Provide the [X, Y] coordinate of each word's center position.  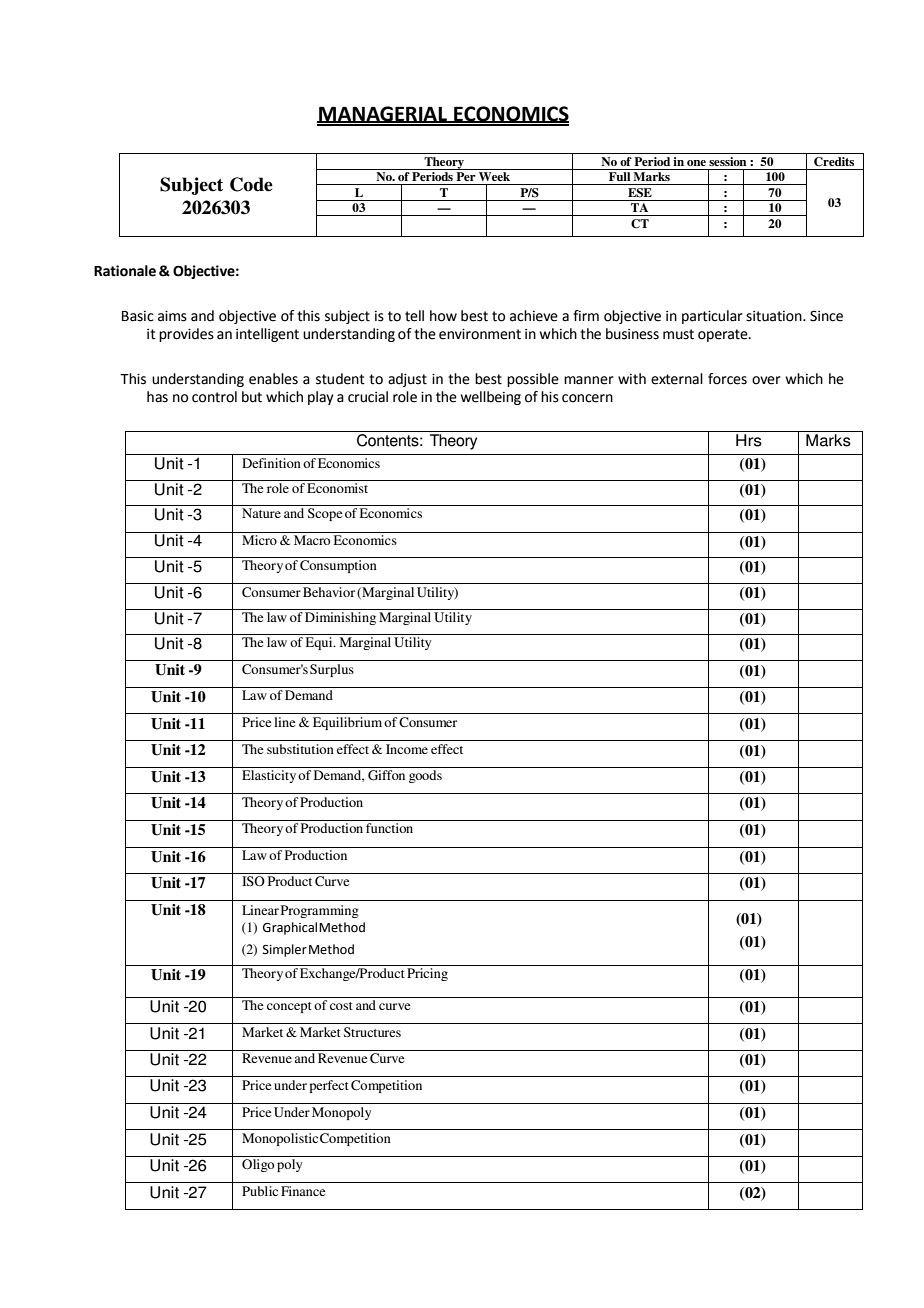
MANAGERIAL [383, 114]
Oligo [258, 1165]
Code [251, 184]
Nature [261, 513]
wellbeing [491, 398]
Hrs [749, 440]
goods [425, 776]
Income [407, 749]
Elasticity [269, 776]
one [696, 163]
